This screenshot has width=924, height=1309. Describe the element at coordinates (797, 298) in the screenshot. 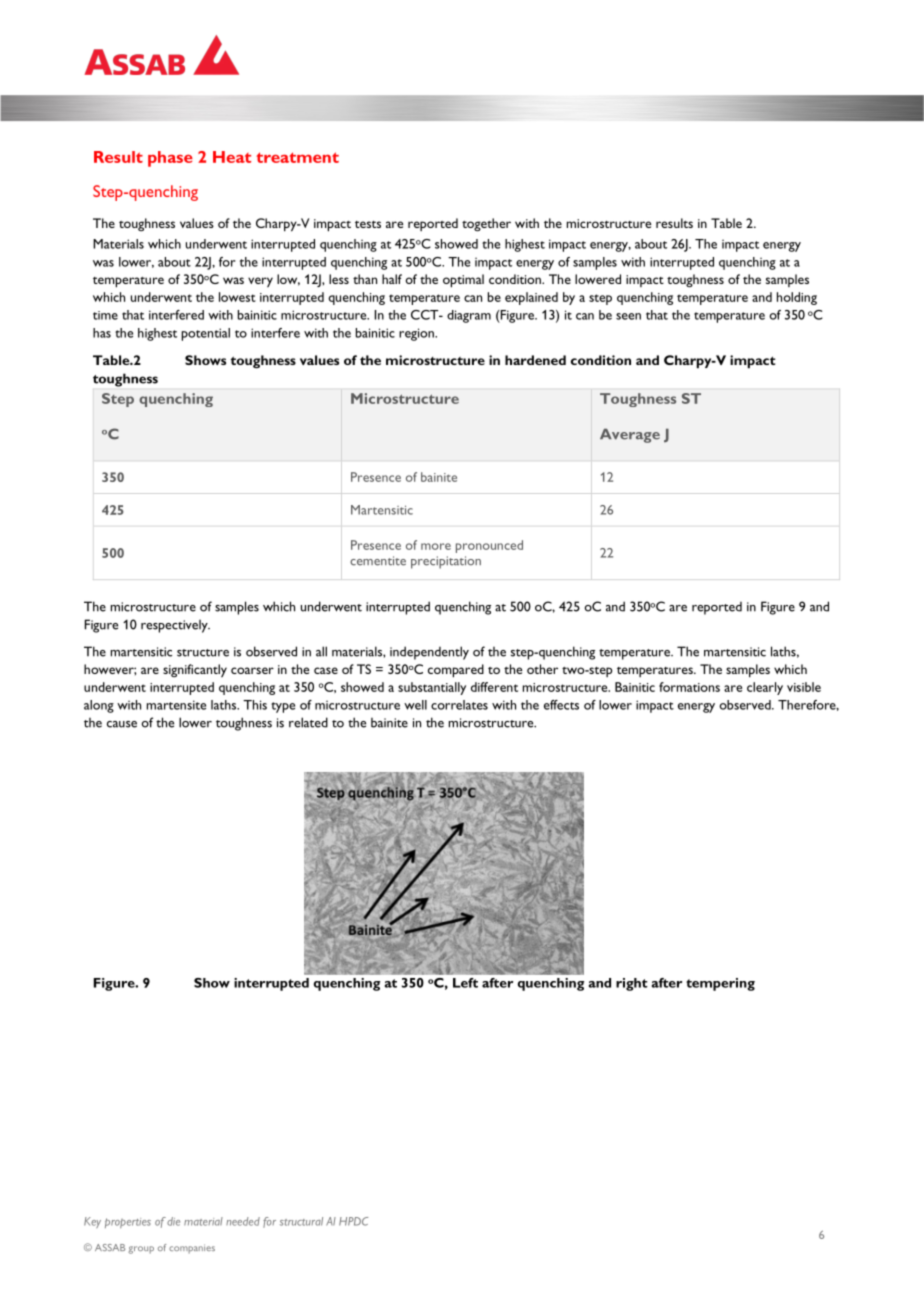

I see `holding` at that location.
